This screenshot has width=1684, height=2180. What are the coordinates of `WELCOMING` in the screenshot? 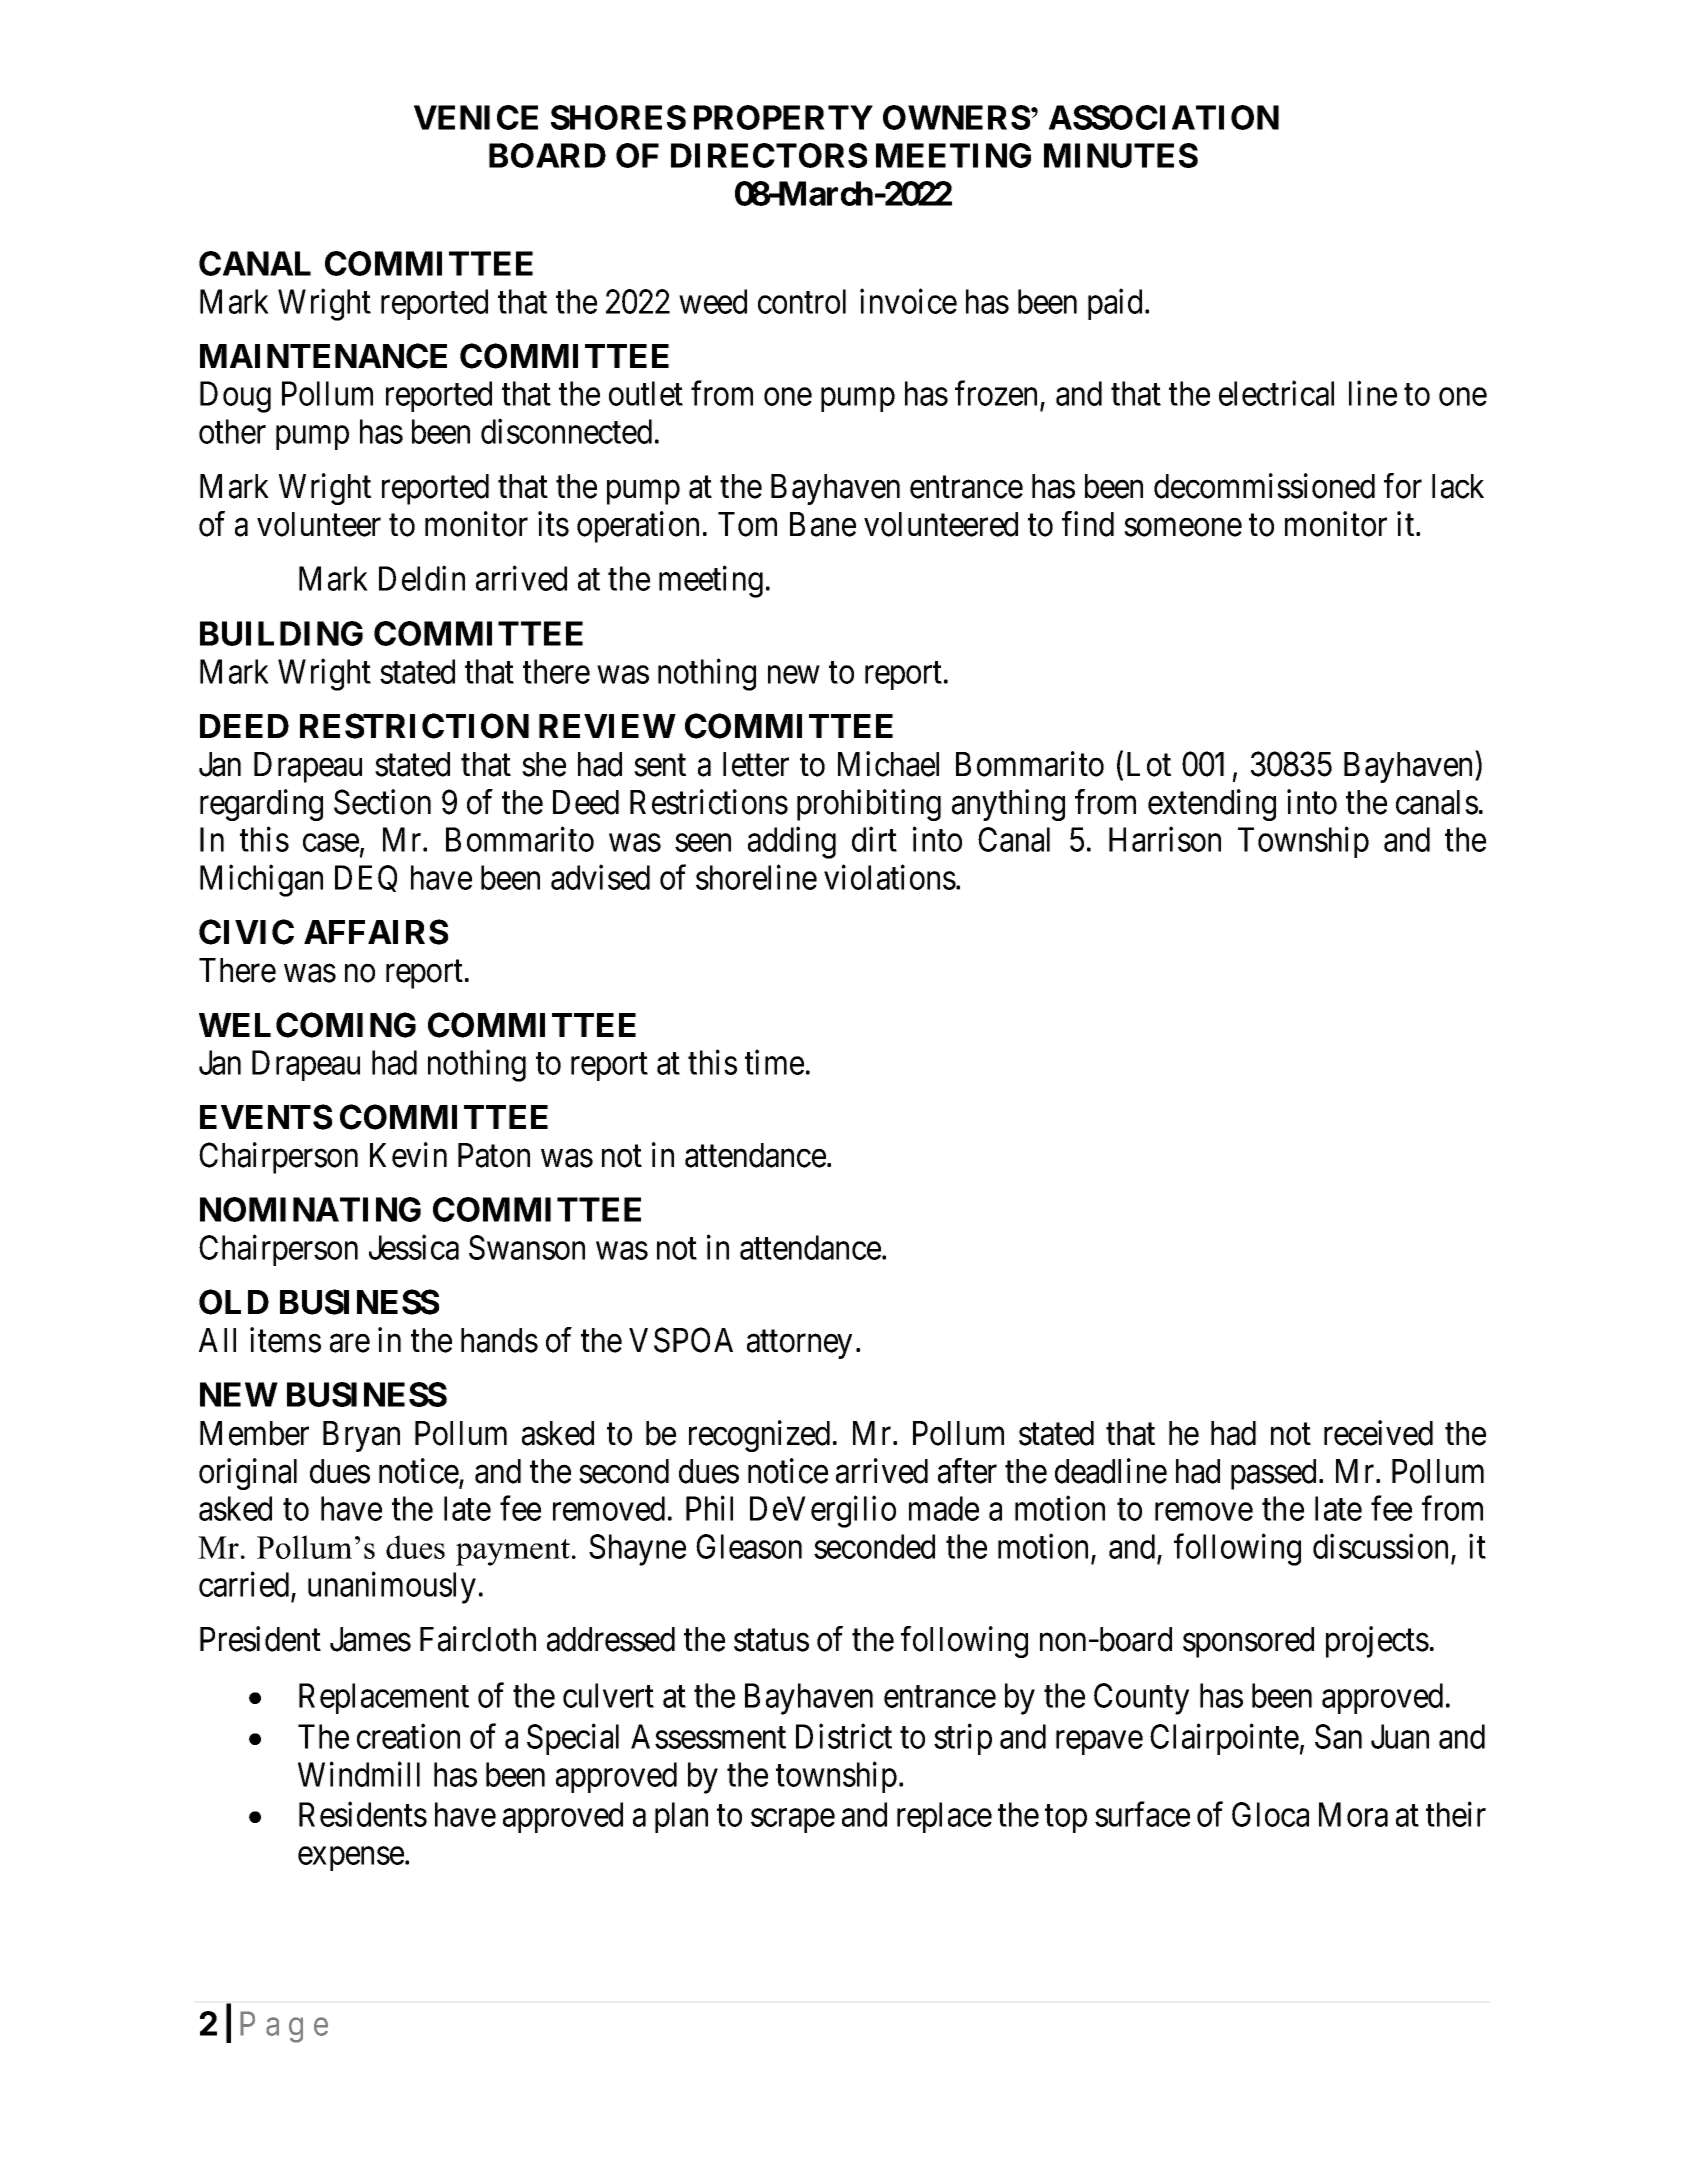 It's located at (307, 1025).
